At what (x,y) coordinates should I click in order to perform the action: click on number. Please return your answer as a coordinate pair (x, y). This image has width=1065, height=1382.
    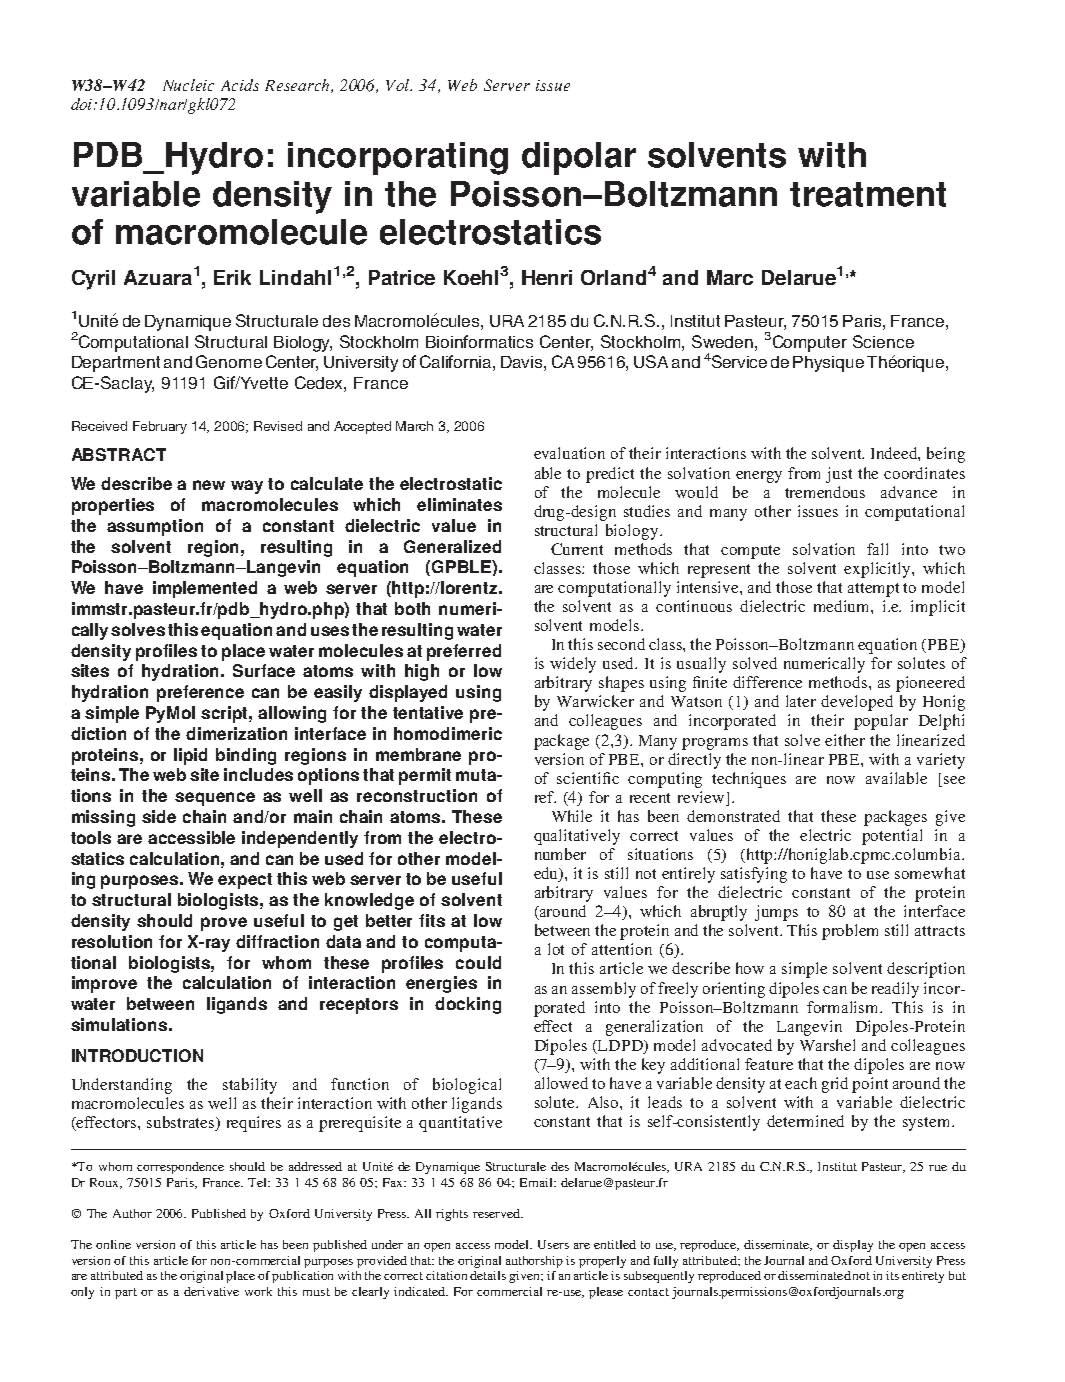
    Looking at the image, I should click on (560, 854).
